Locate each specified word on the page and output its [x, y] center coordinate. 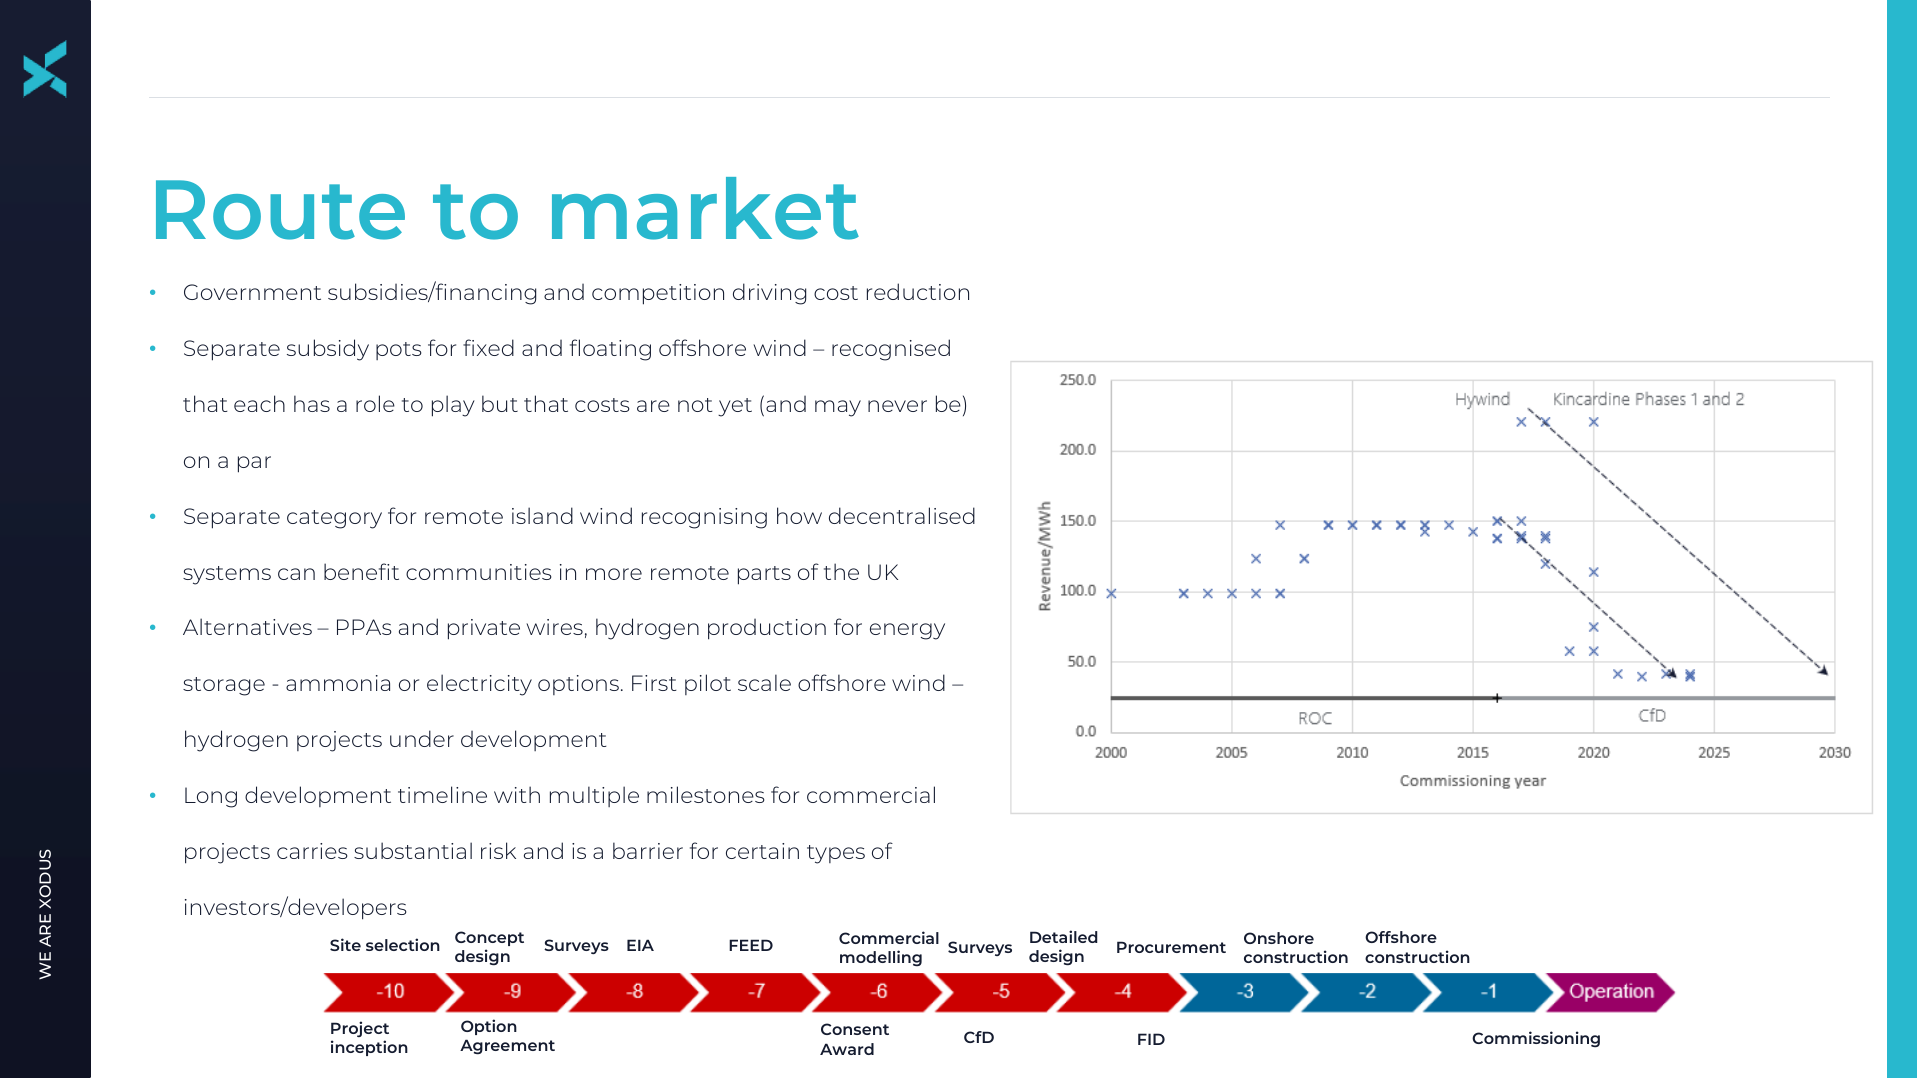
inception [369, 1048]
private [484, 629]
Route [280, 210]
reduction [918, 291]
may [838, 408]
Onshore [1279, 938]
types [836, 854]
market [705, 208]
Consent [855, 1029]
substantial [413, 850]
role [375, 403]
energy [907, 631]
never [897, 406]
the [841, 571]
